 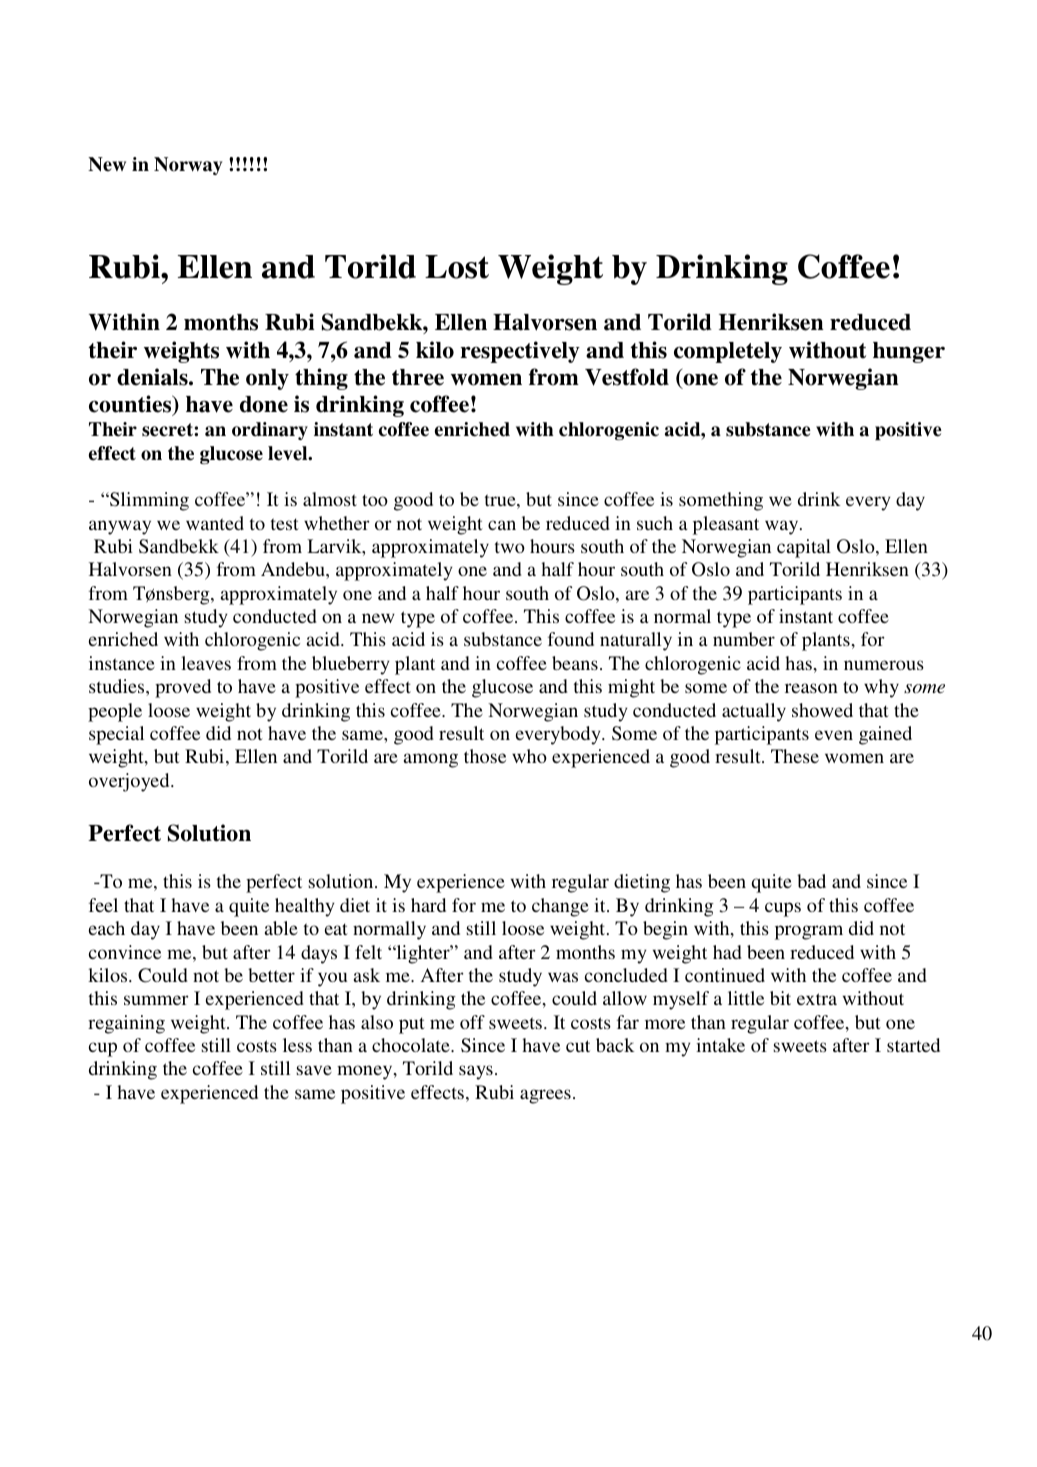 I want to click on hunger, so click(x=909, y=352).
